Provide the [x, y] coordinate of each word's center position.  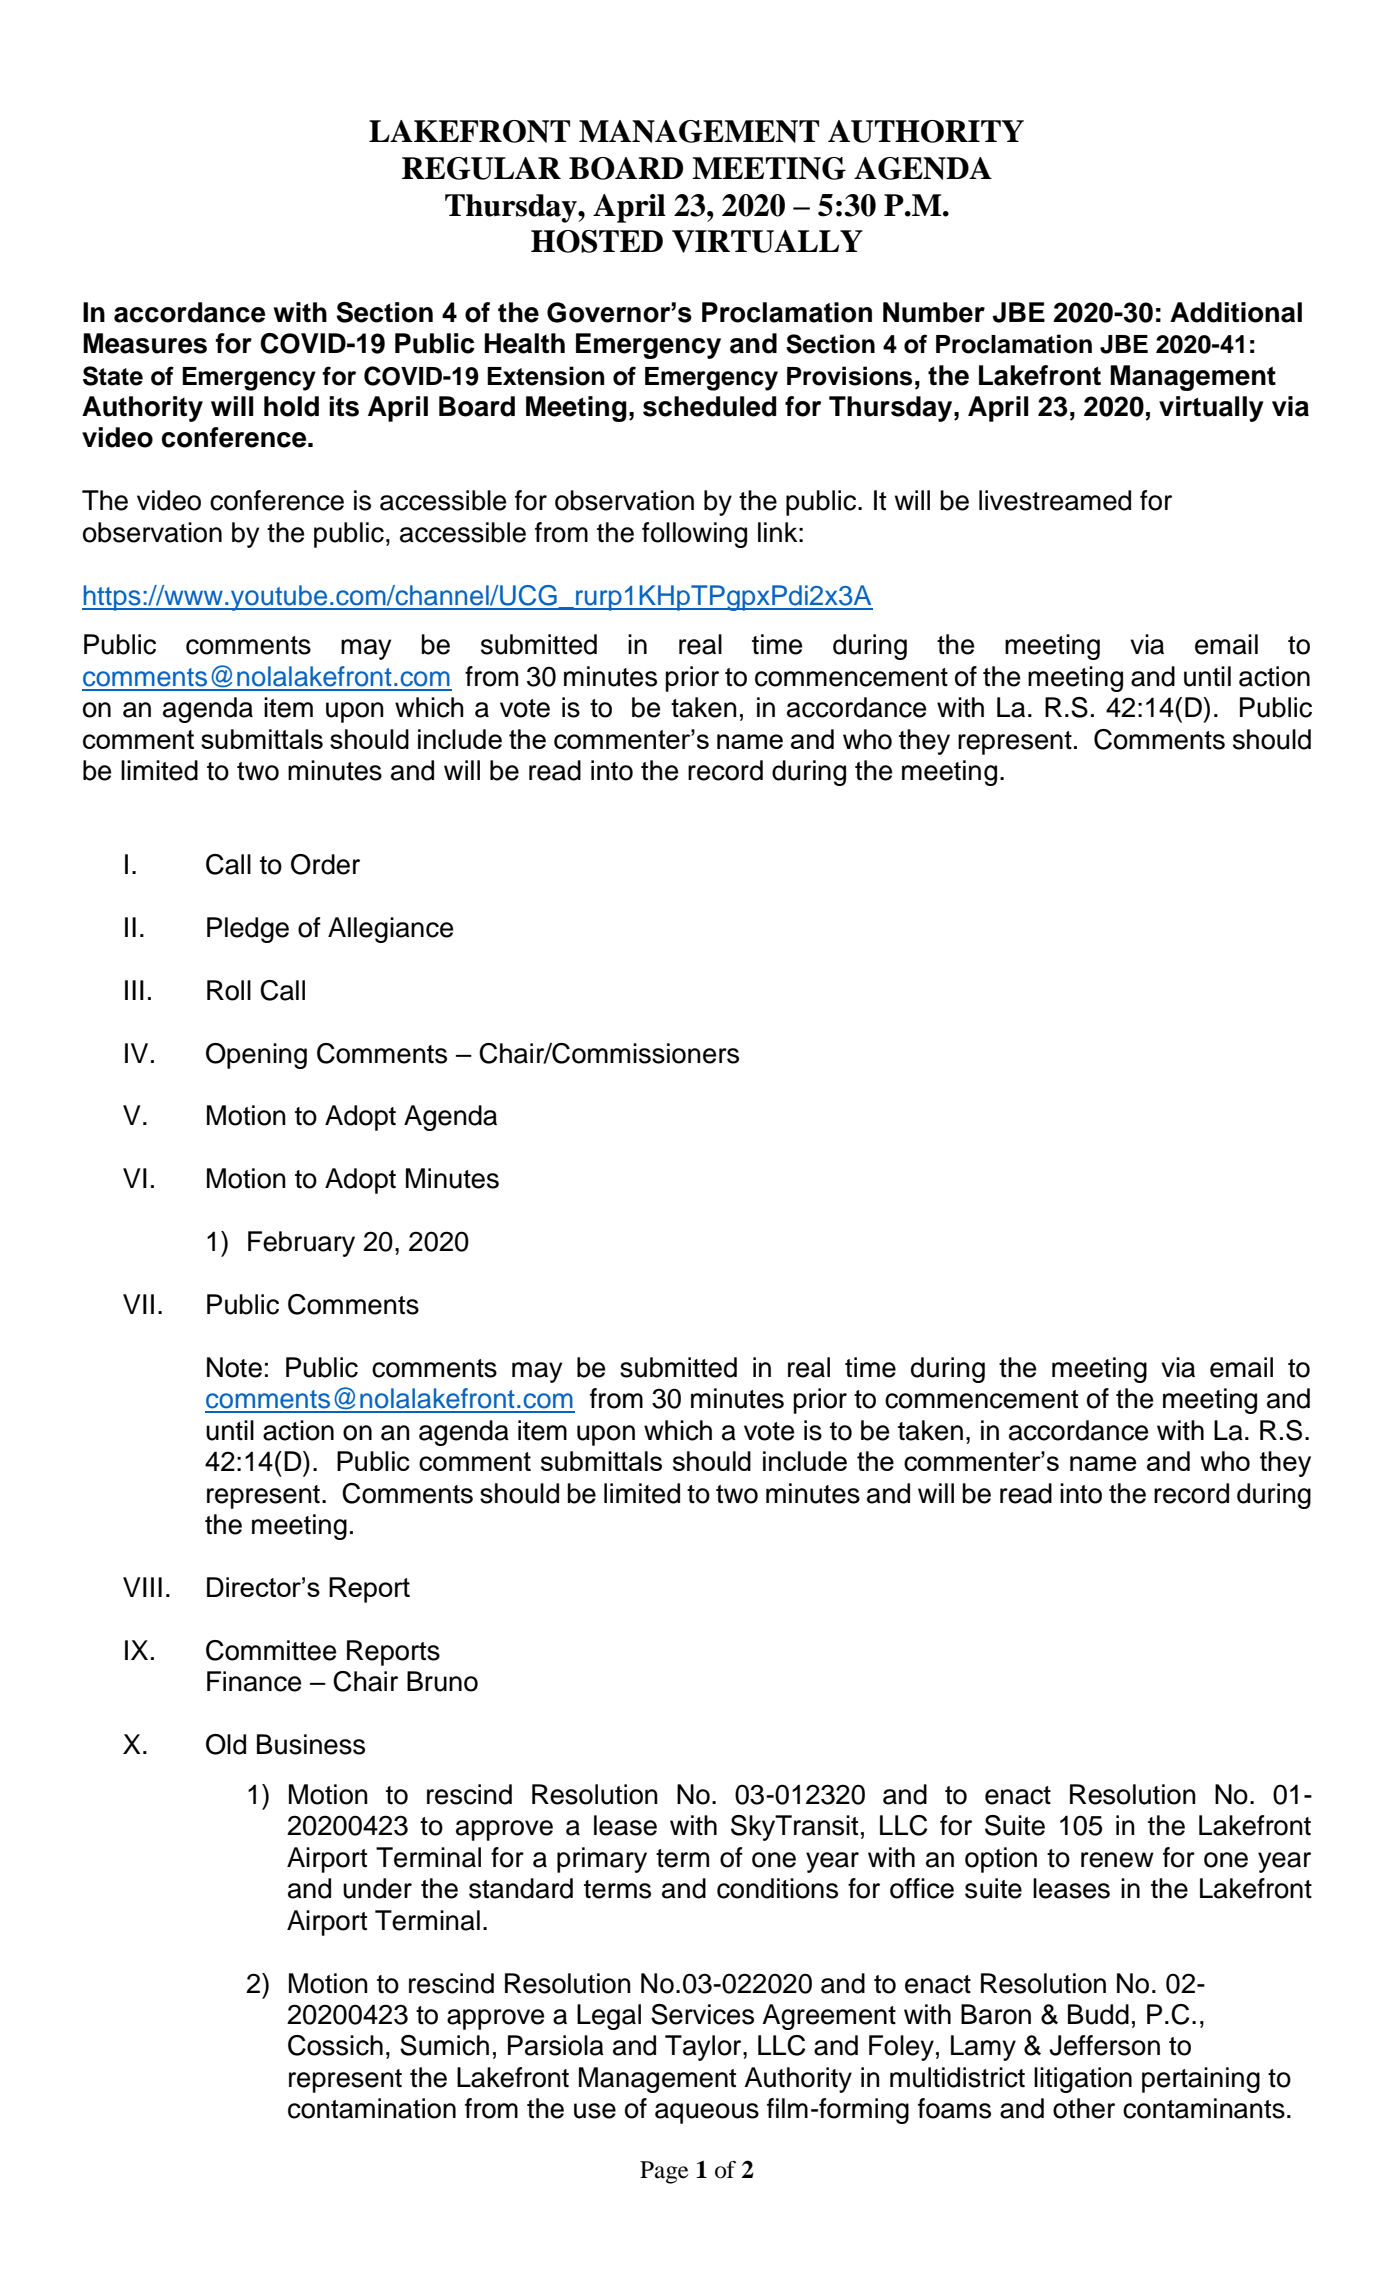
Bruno [442, 1681]
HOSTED [597, 241]
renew [1117, 1860]
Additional [1236, 312]
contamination [372, 2108]
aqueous [707, 2113]
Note [234, 1367]
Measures [145, 343]
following [694, 535]
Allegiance [390, 930]
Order [325, 864]
